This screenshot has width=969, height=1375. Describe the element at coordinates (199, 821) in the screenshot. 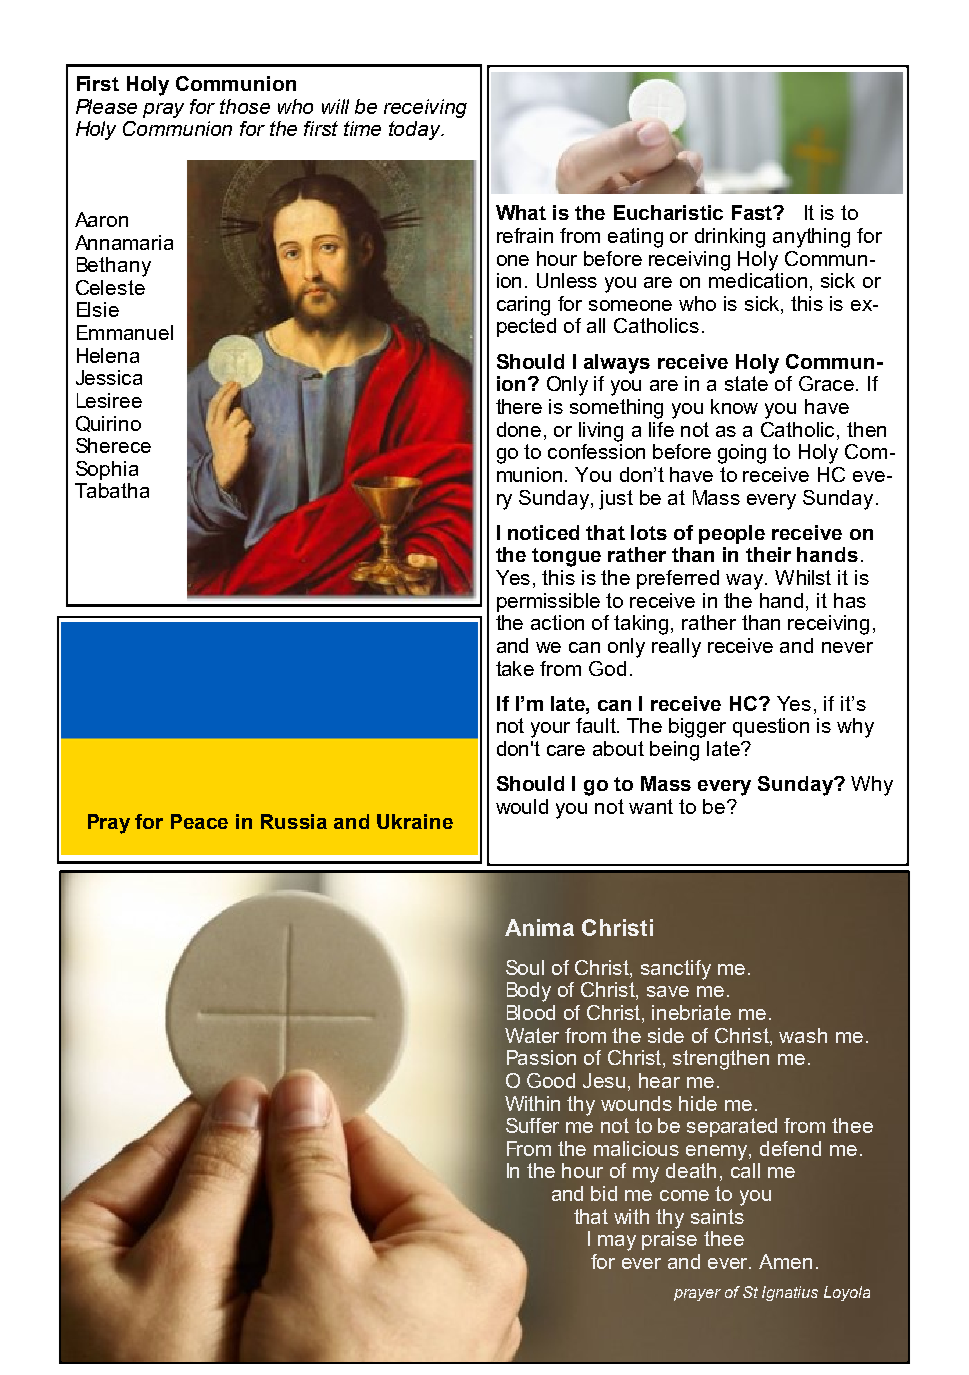

I see `Peace` at that location.
